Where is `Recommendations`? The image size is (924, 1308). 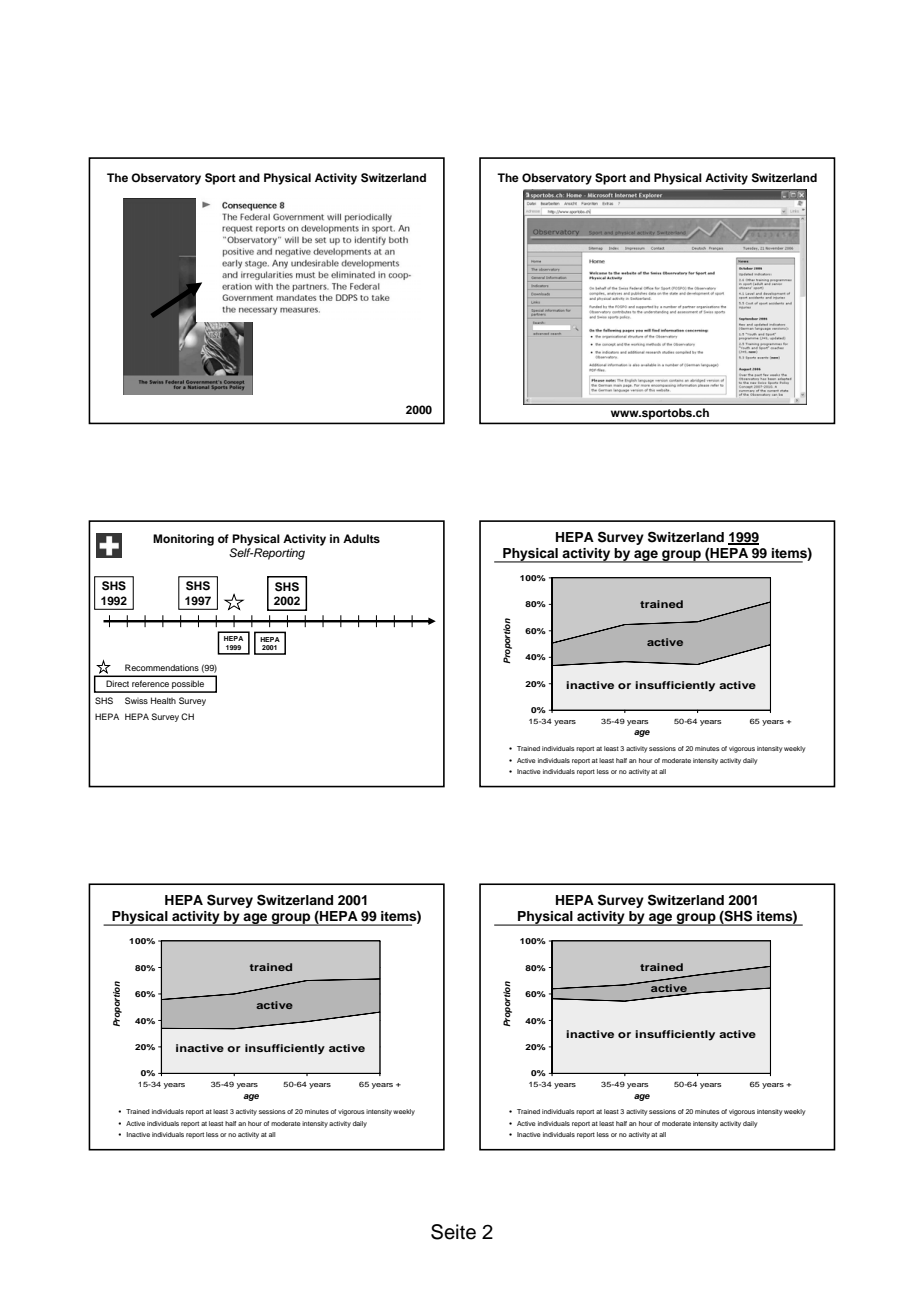
Recommendations is located at coordinates (162, 667).
